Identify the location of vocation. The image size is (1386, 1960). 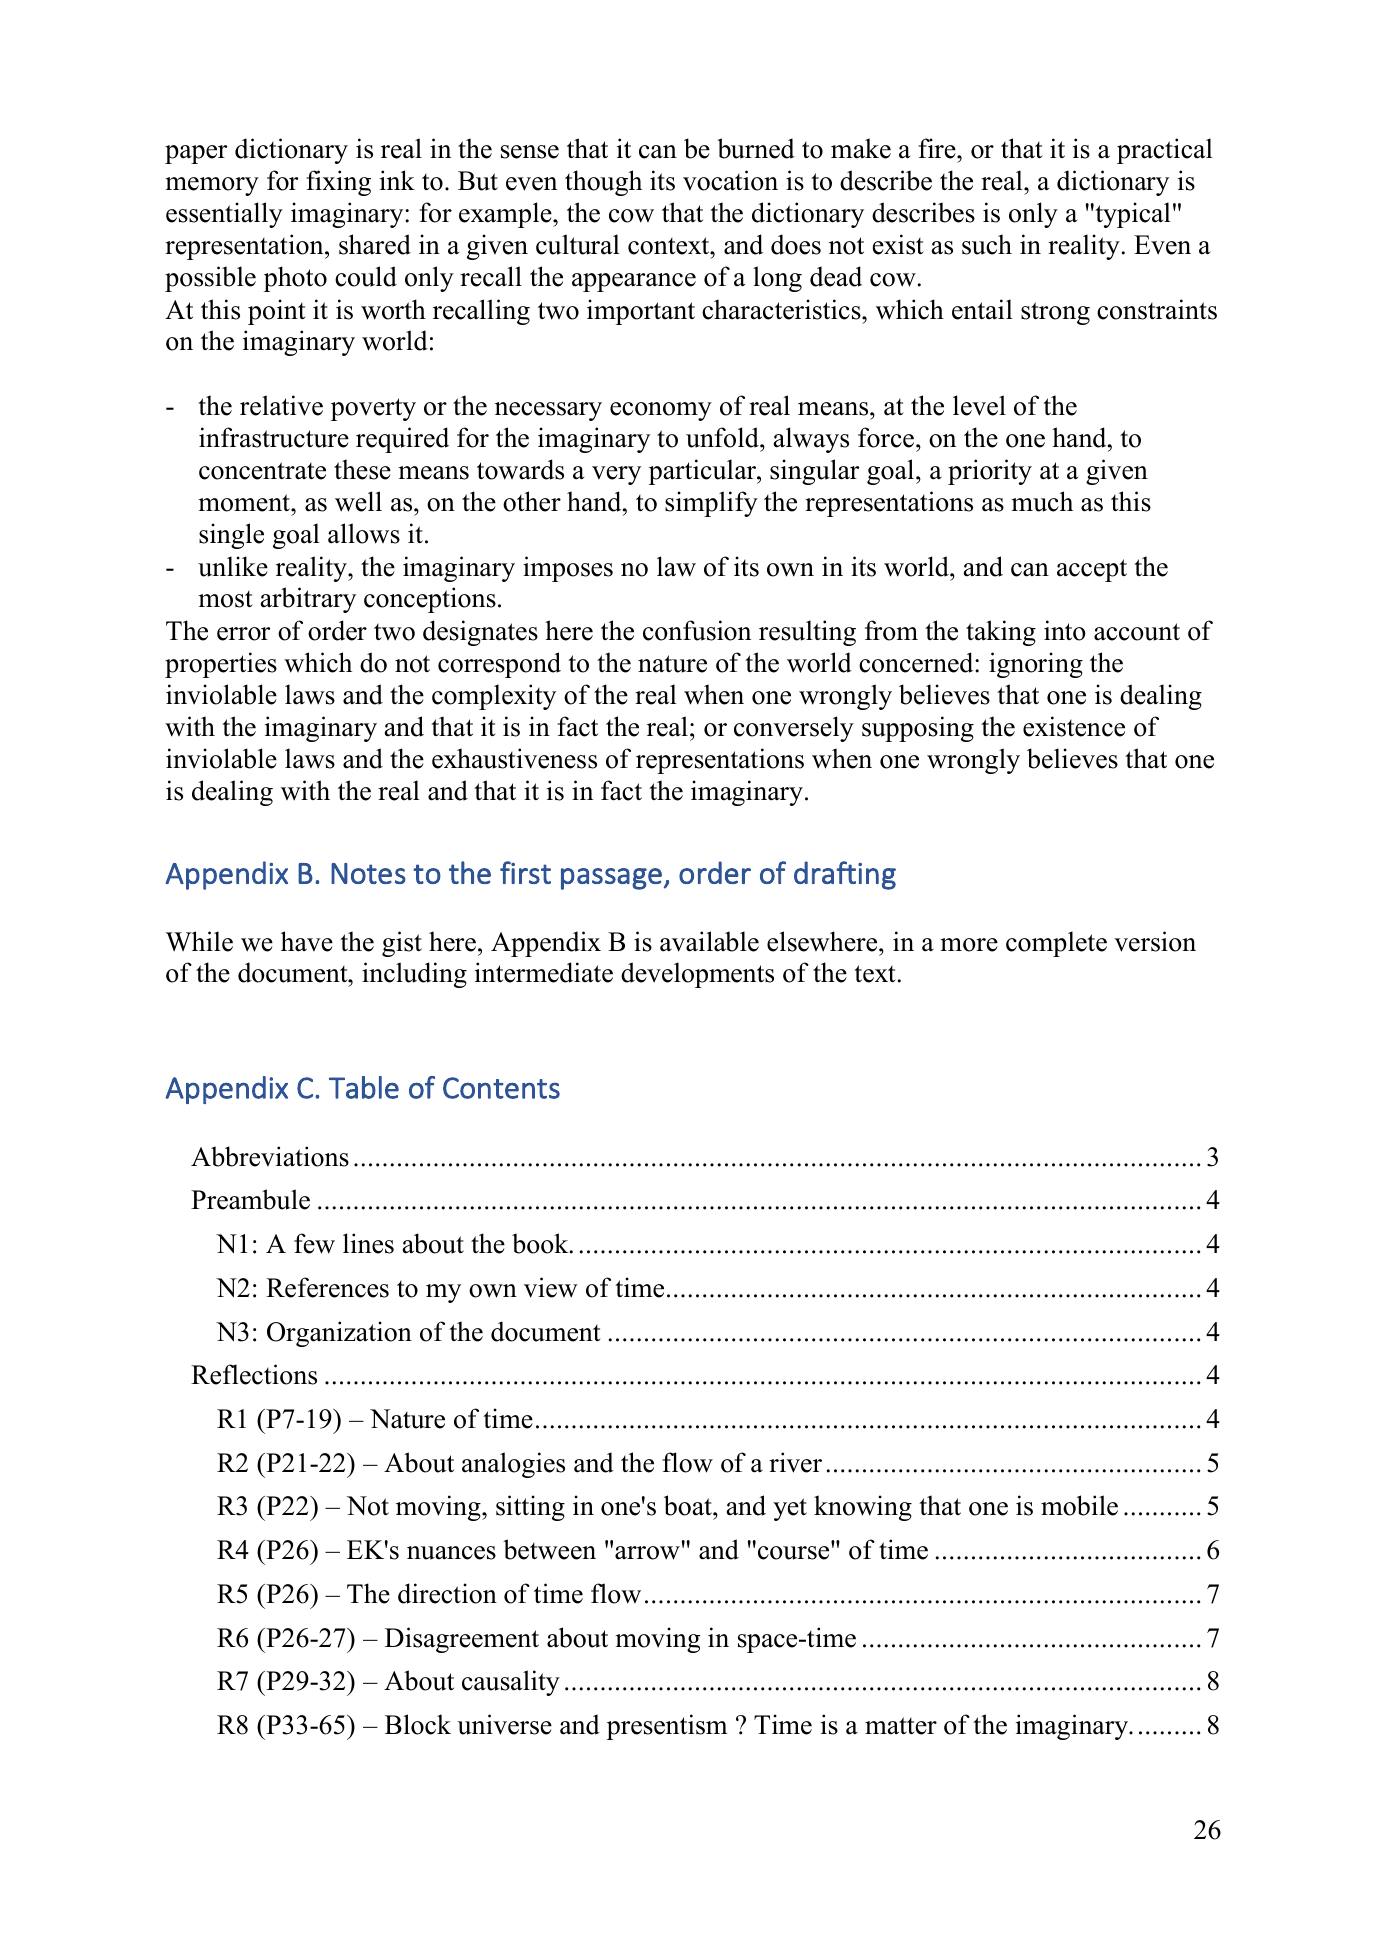
(730, 180).
